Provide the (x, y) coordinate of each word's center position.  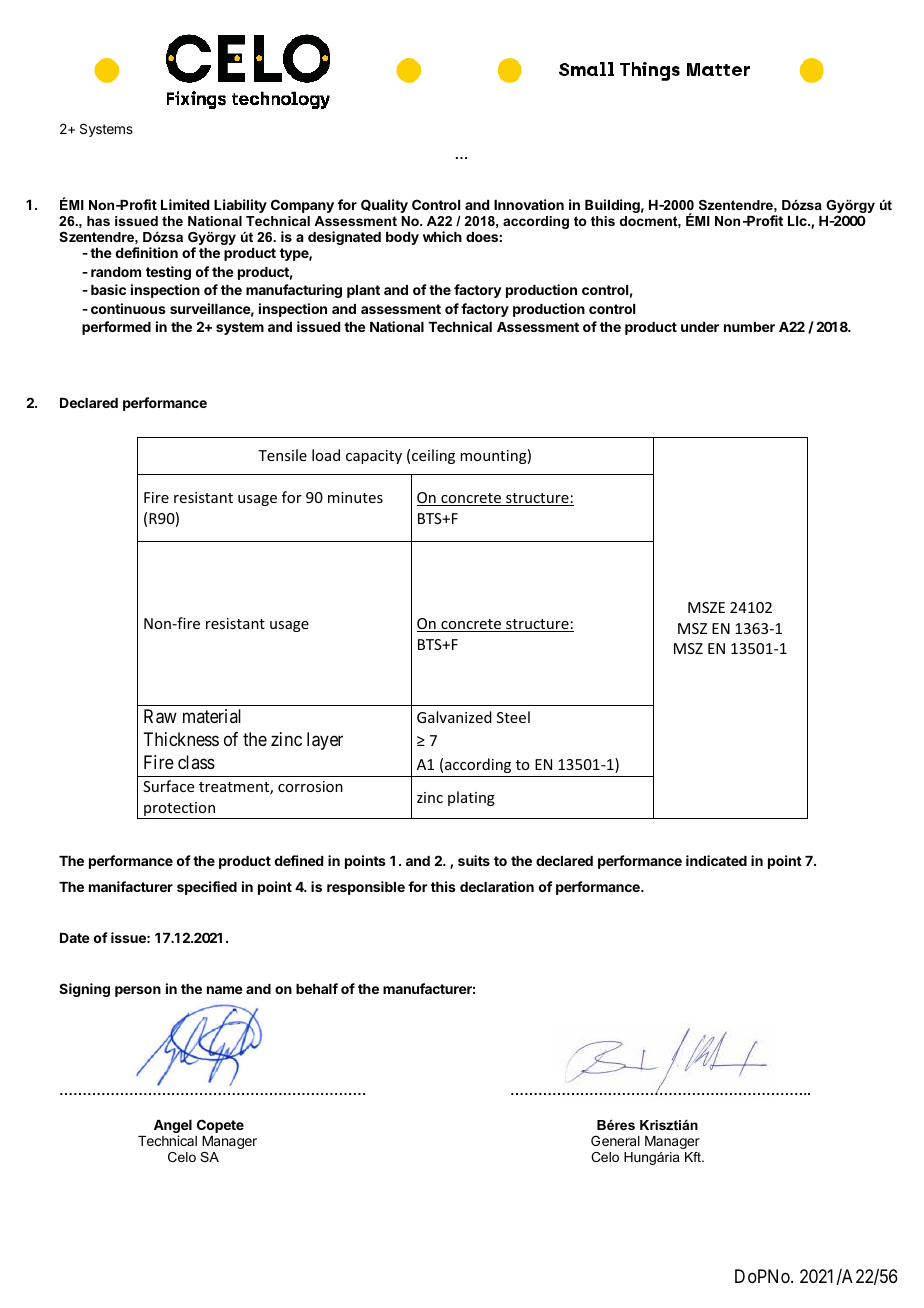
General (615, 1140)
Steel (513, 717)
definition (147, 252)
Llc (798, 221)
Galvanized (454, 717)
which (442, 236)
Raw (160, 716)
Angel (173, 1128)
